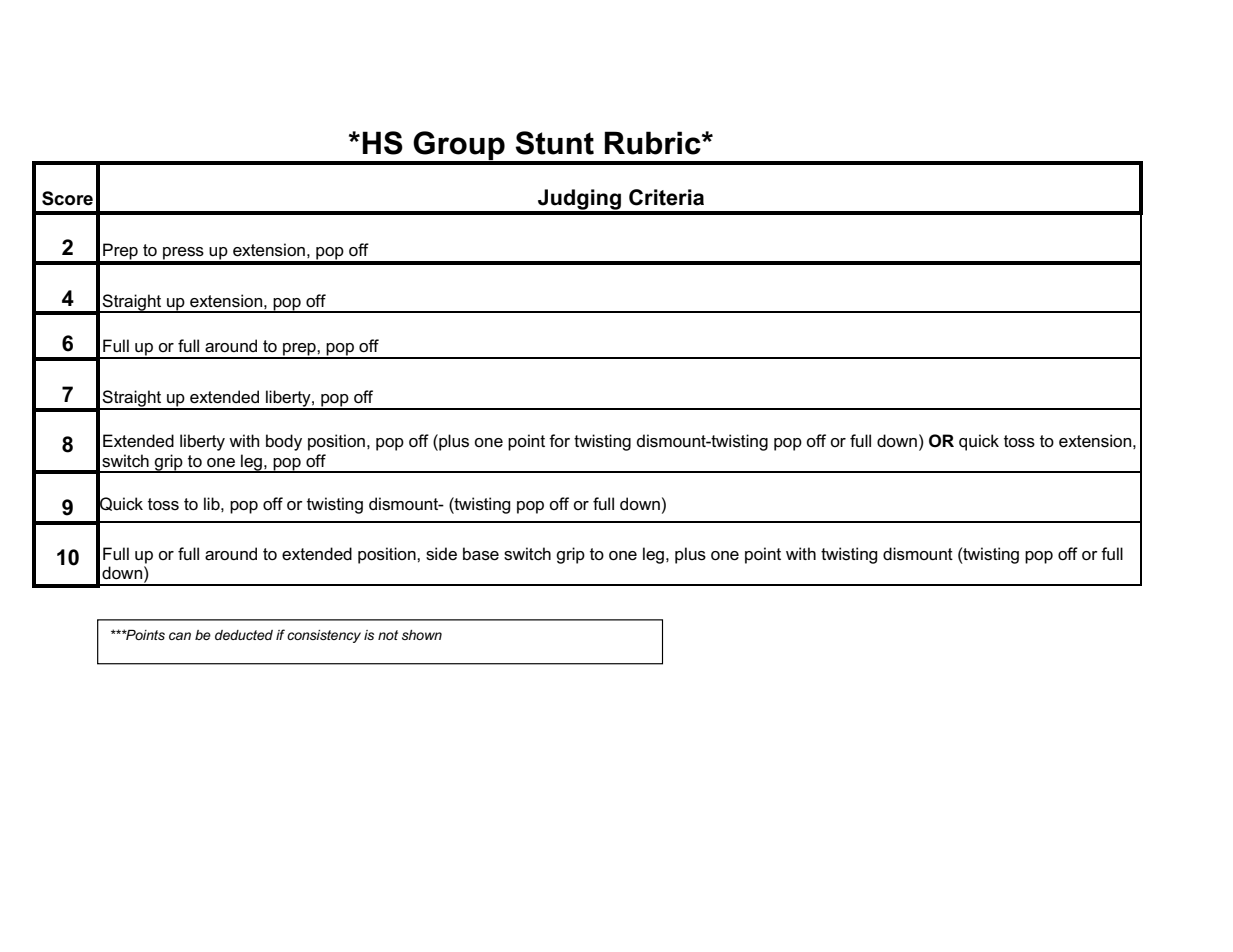 This screenshot has height=952, width=1233. What do you see at coordinates (666, 197) in the screenshot?
I see `Criteria` at bounding box center [666, 197].
